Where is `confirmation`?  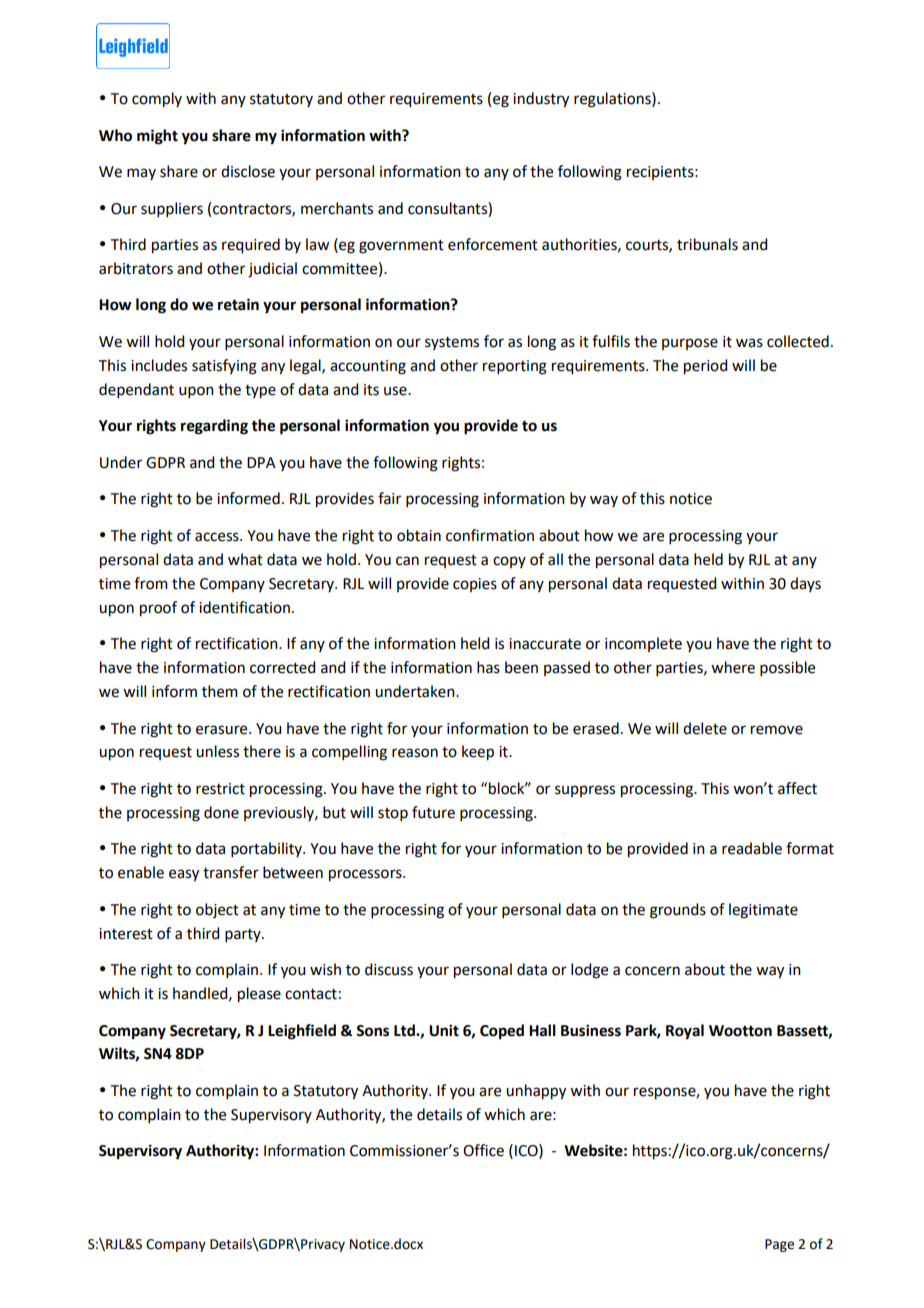
confirmation is located at coordinates (490, 535).
